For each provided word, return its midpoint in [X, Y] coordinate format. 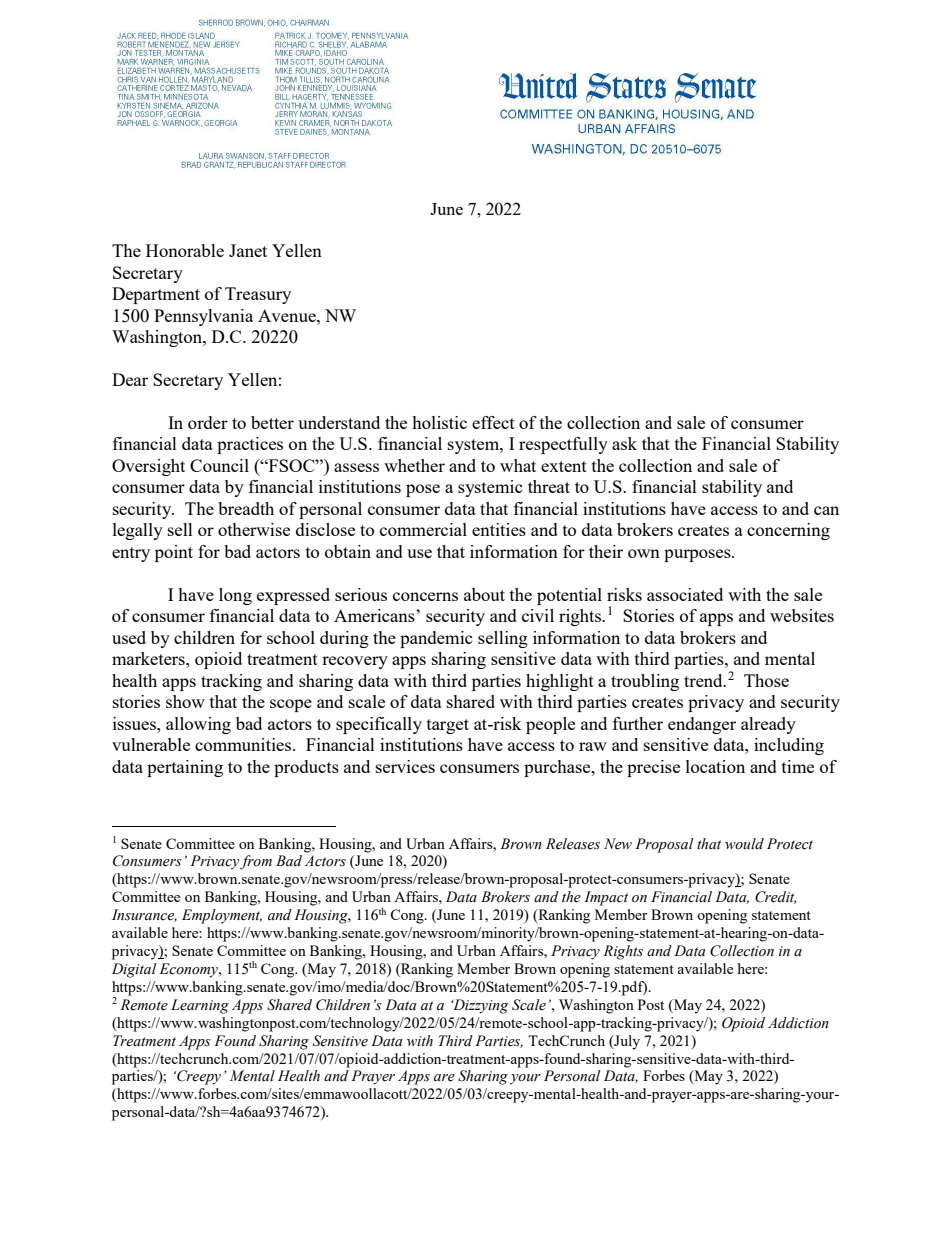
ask [624, 443]
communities [244, 744]
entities [499, 529]
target [448, 726]
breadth [246, 508]
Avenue [288, 315]
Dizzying [480, 1006]
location [715, 766]
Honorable [185, 250]
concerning [788, 531]
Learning [200, 1006]
